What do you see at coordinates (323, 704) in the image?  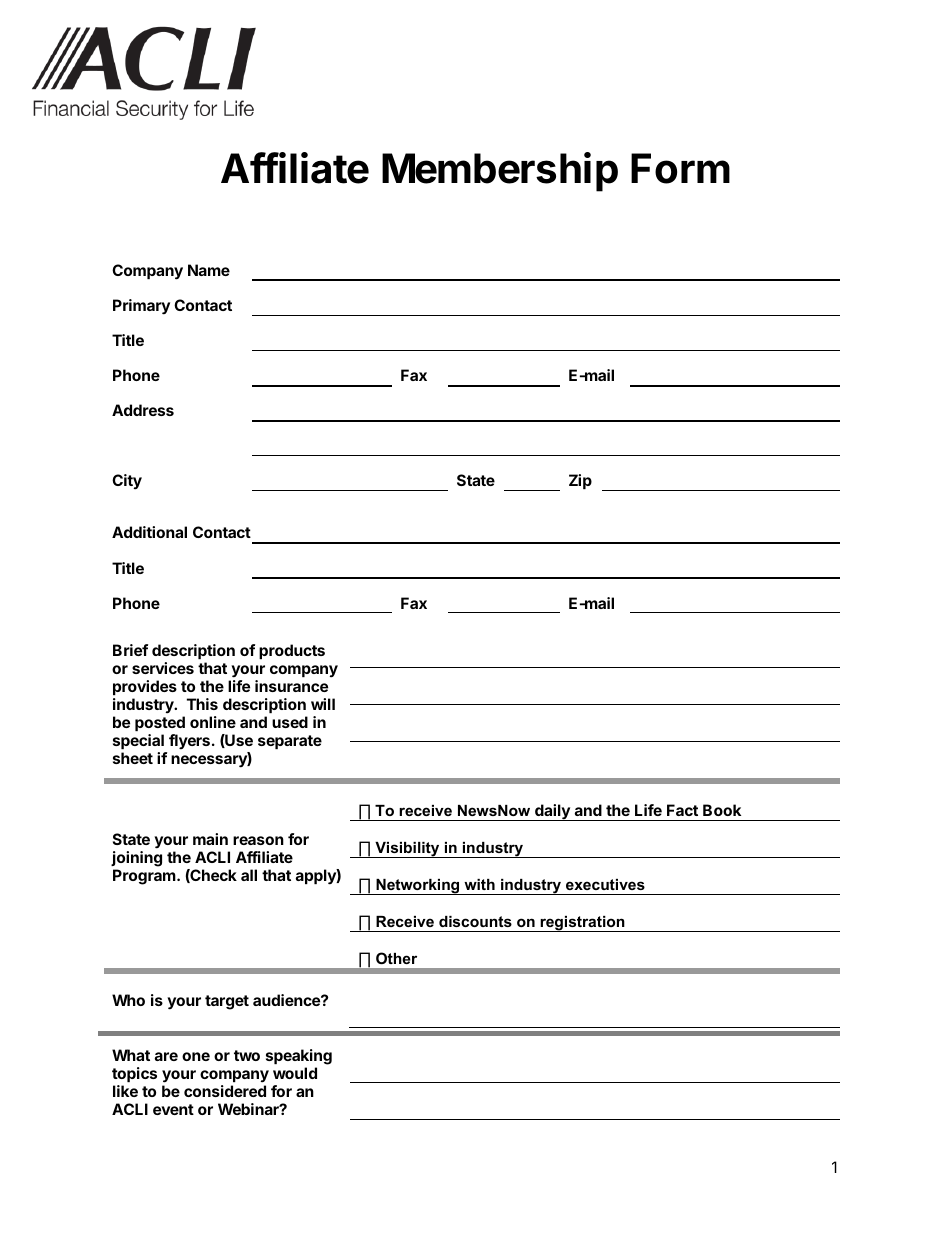 I see `will` at bounding box center [323, 704].
